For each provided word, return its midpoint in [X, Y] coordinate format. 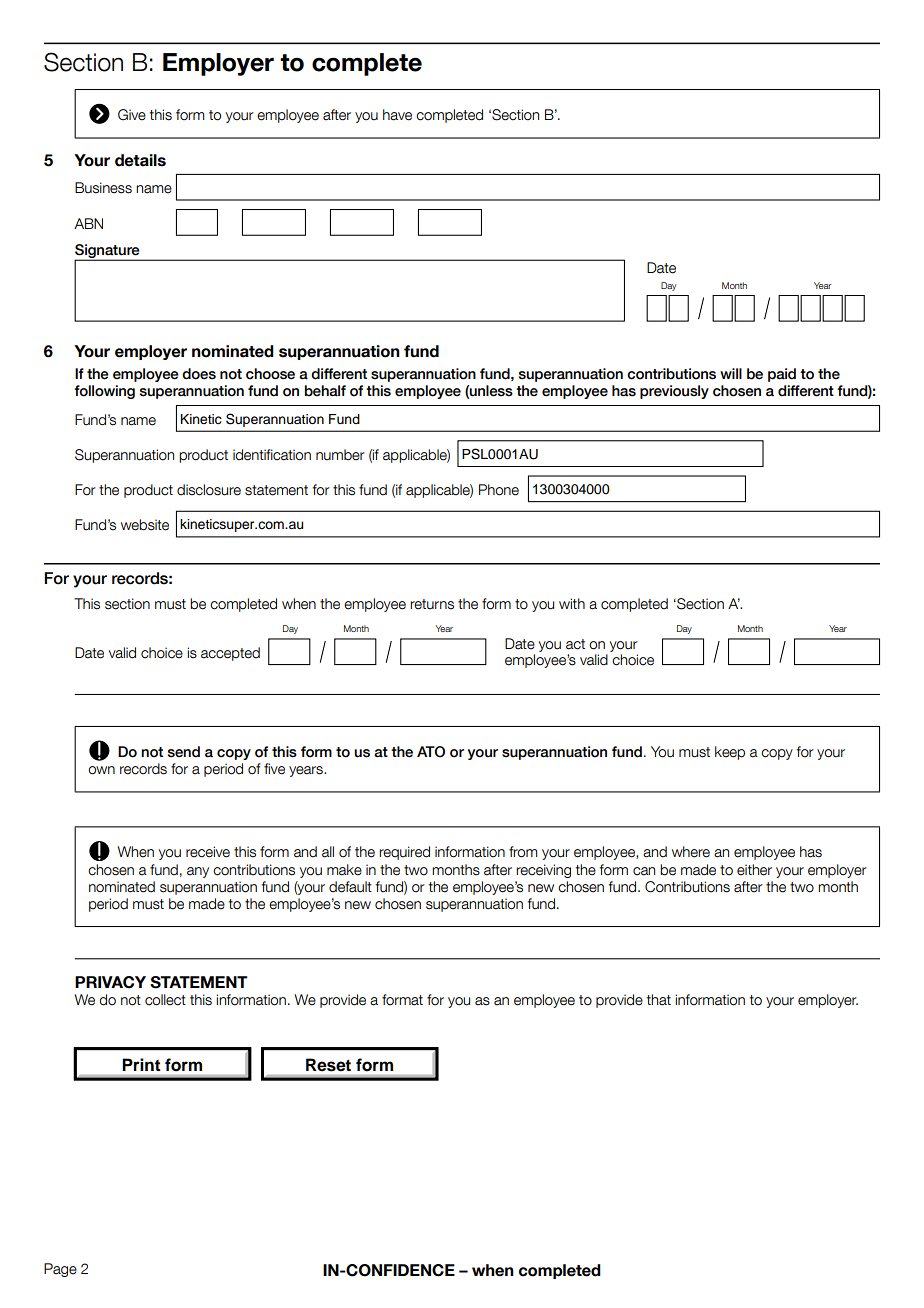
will [731, 373]
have [397, 115]
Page [60, 1270]
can [644, 871]
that [659, 1000]
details [140, 160]
